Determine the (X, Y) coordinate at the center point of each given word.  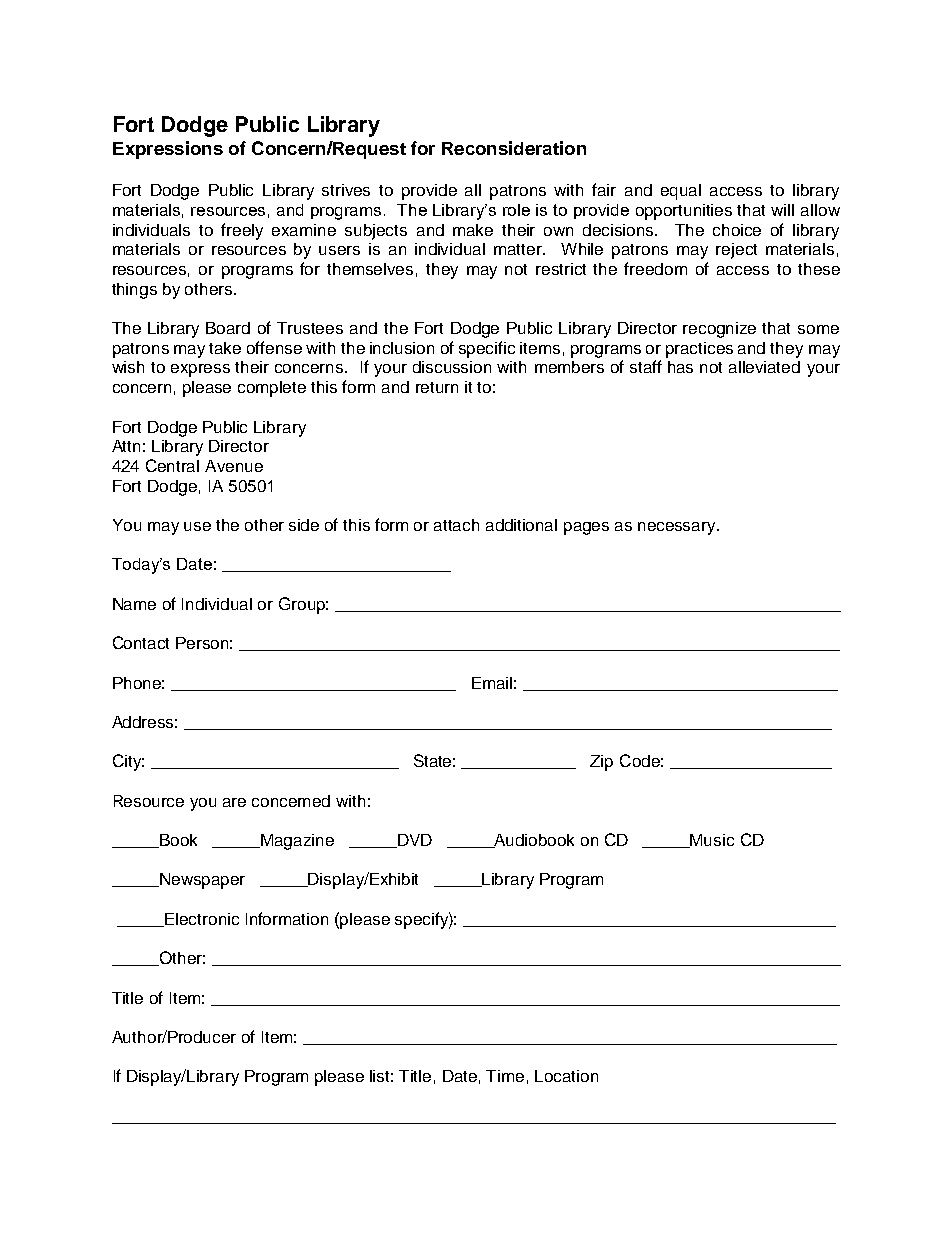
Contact (141, 642)
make (473, 230)
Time (505, 1076)
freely (242, 231)
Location (566, 1076)
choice (737, 230)
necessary (678, 528)
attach (456, 525)
